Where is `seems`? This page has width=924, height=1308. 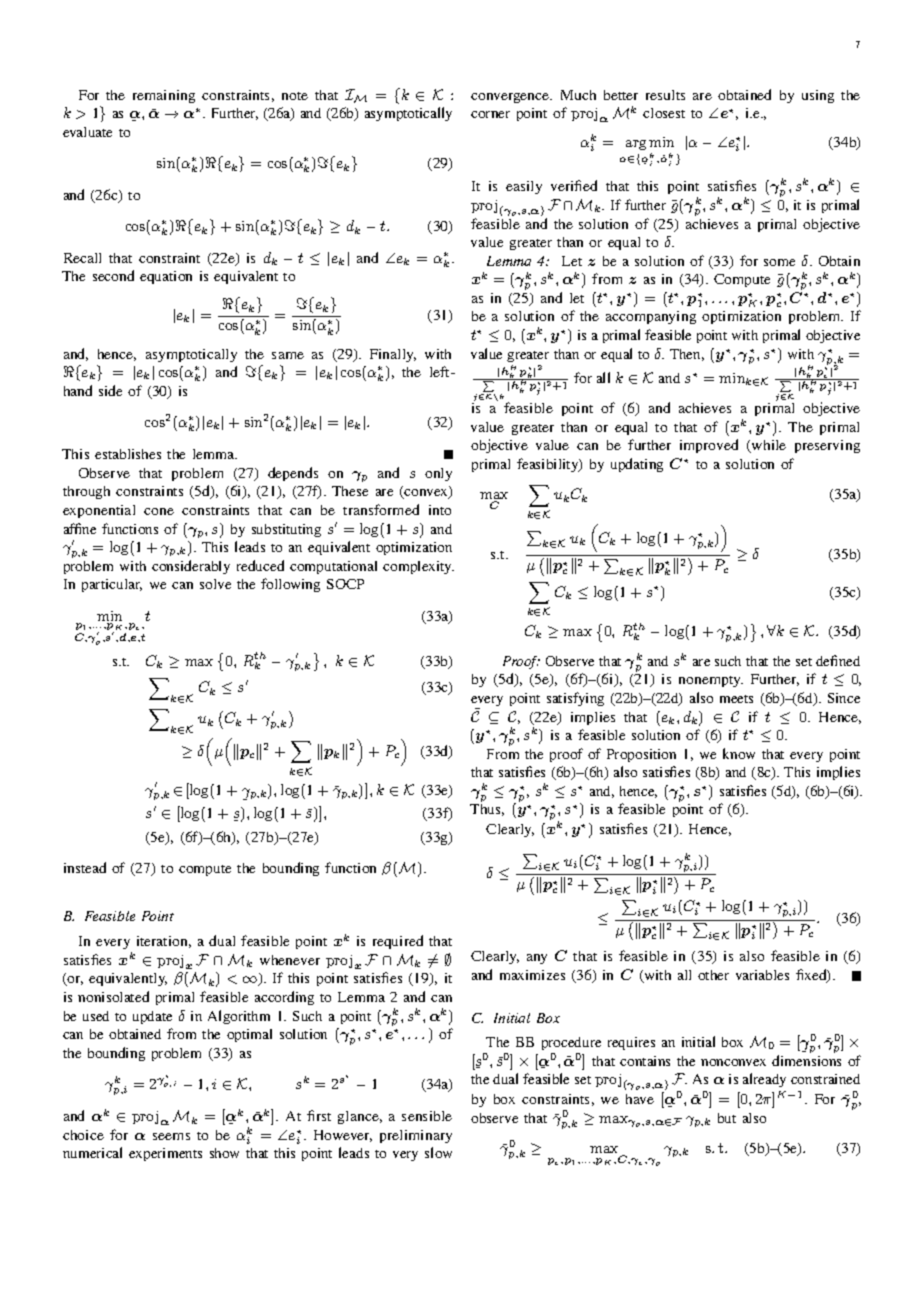 seems is located at coordinates (171, 1136).
